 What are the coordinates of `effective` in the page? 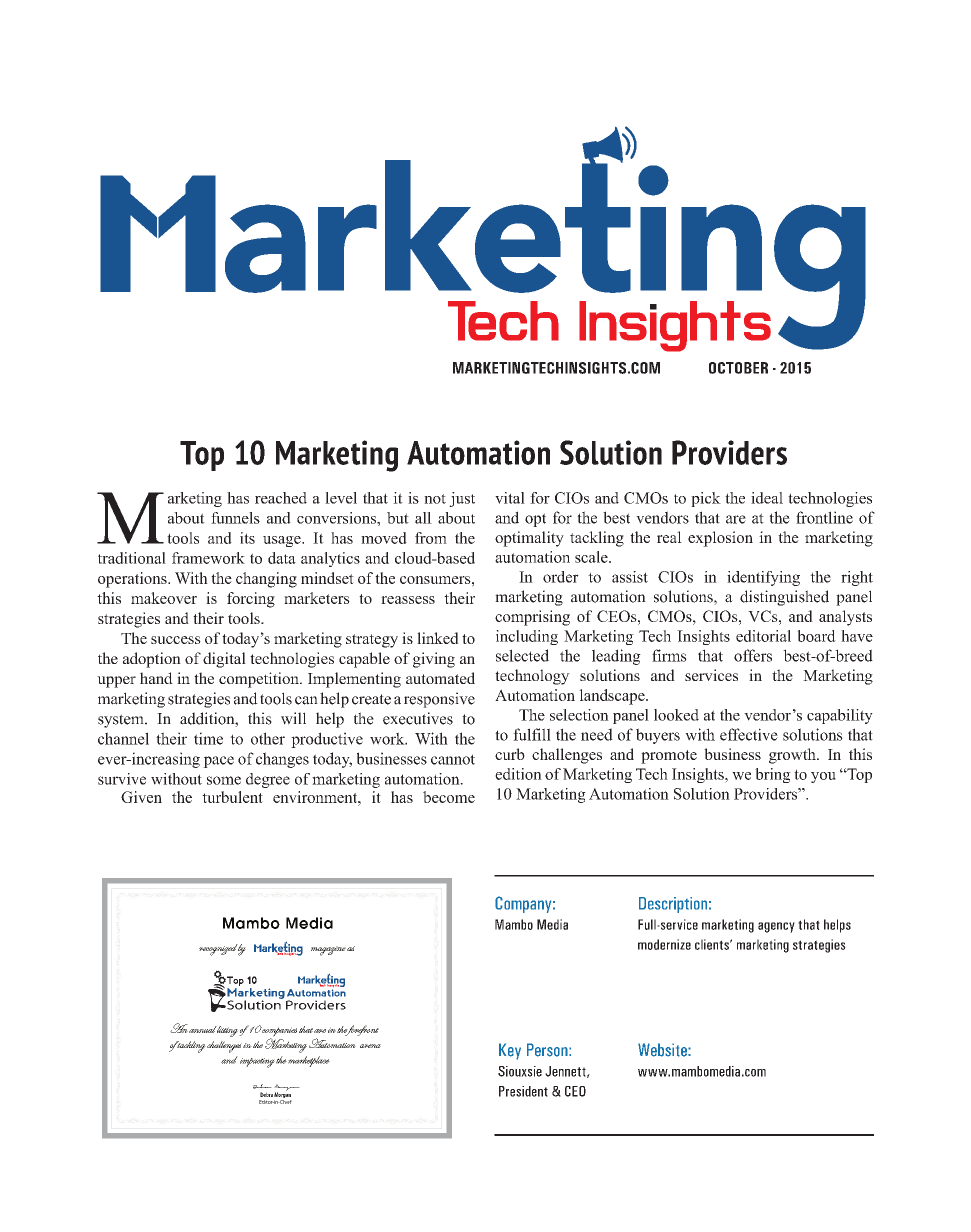 It's located at (749, 734).
